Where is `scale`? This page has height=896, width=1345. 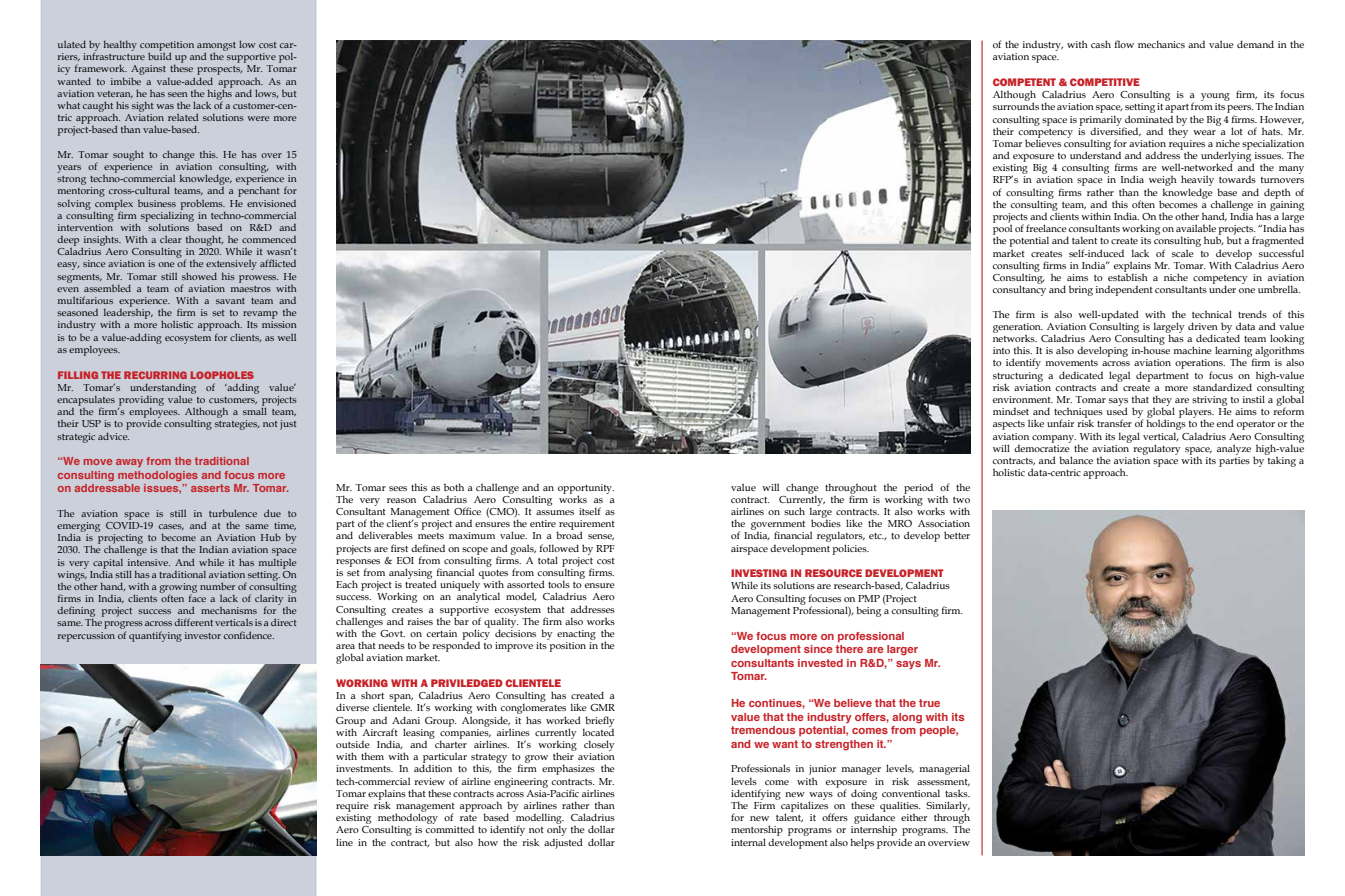
scale is located at coordinates (1183, 253).
